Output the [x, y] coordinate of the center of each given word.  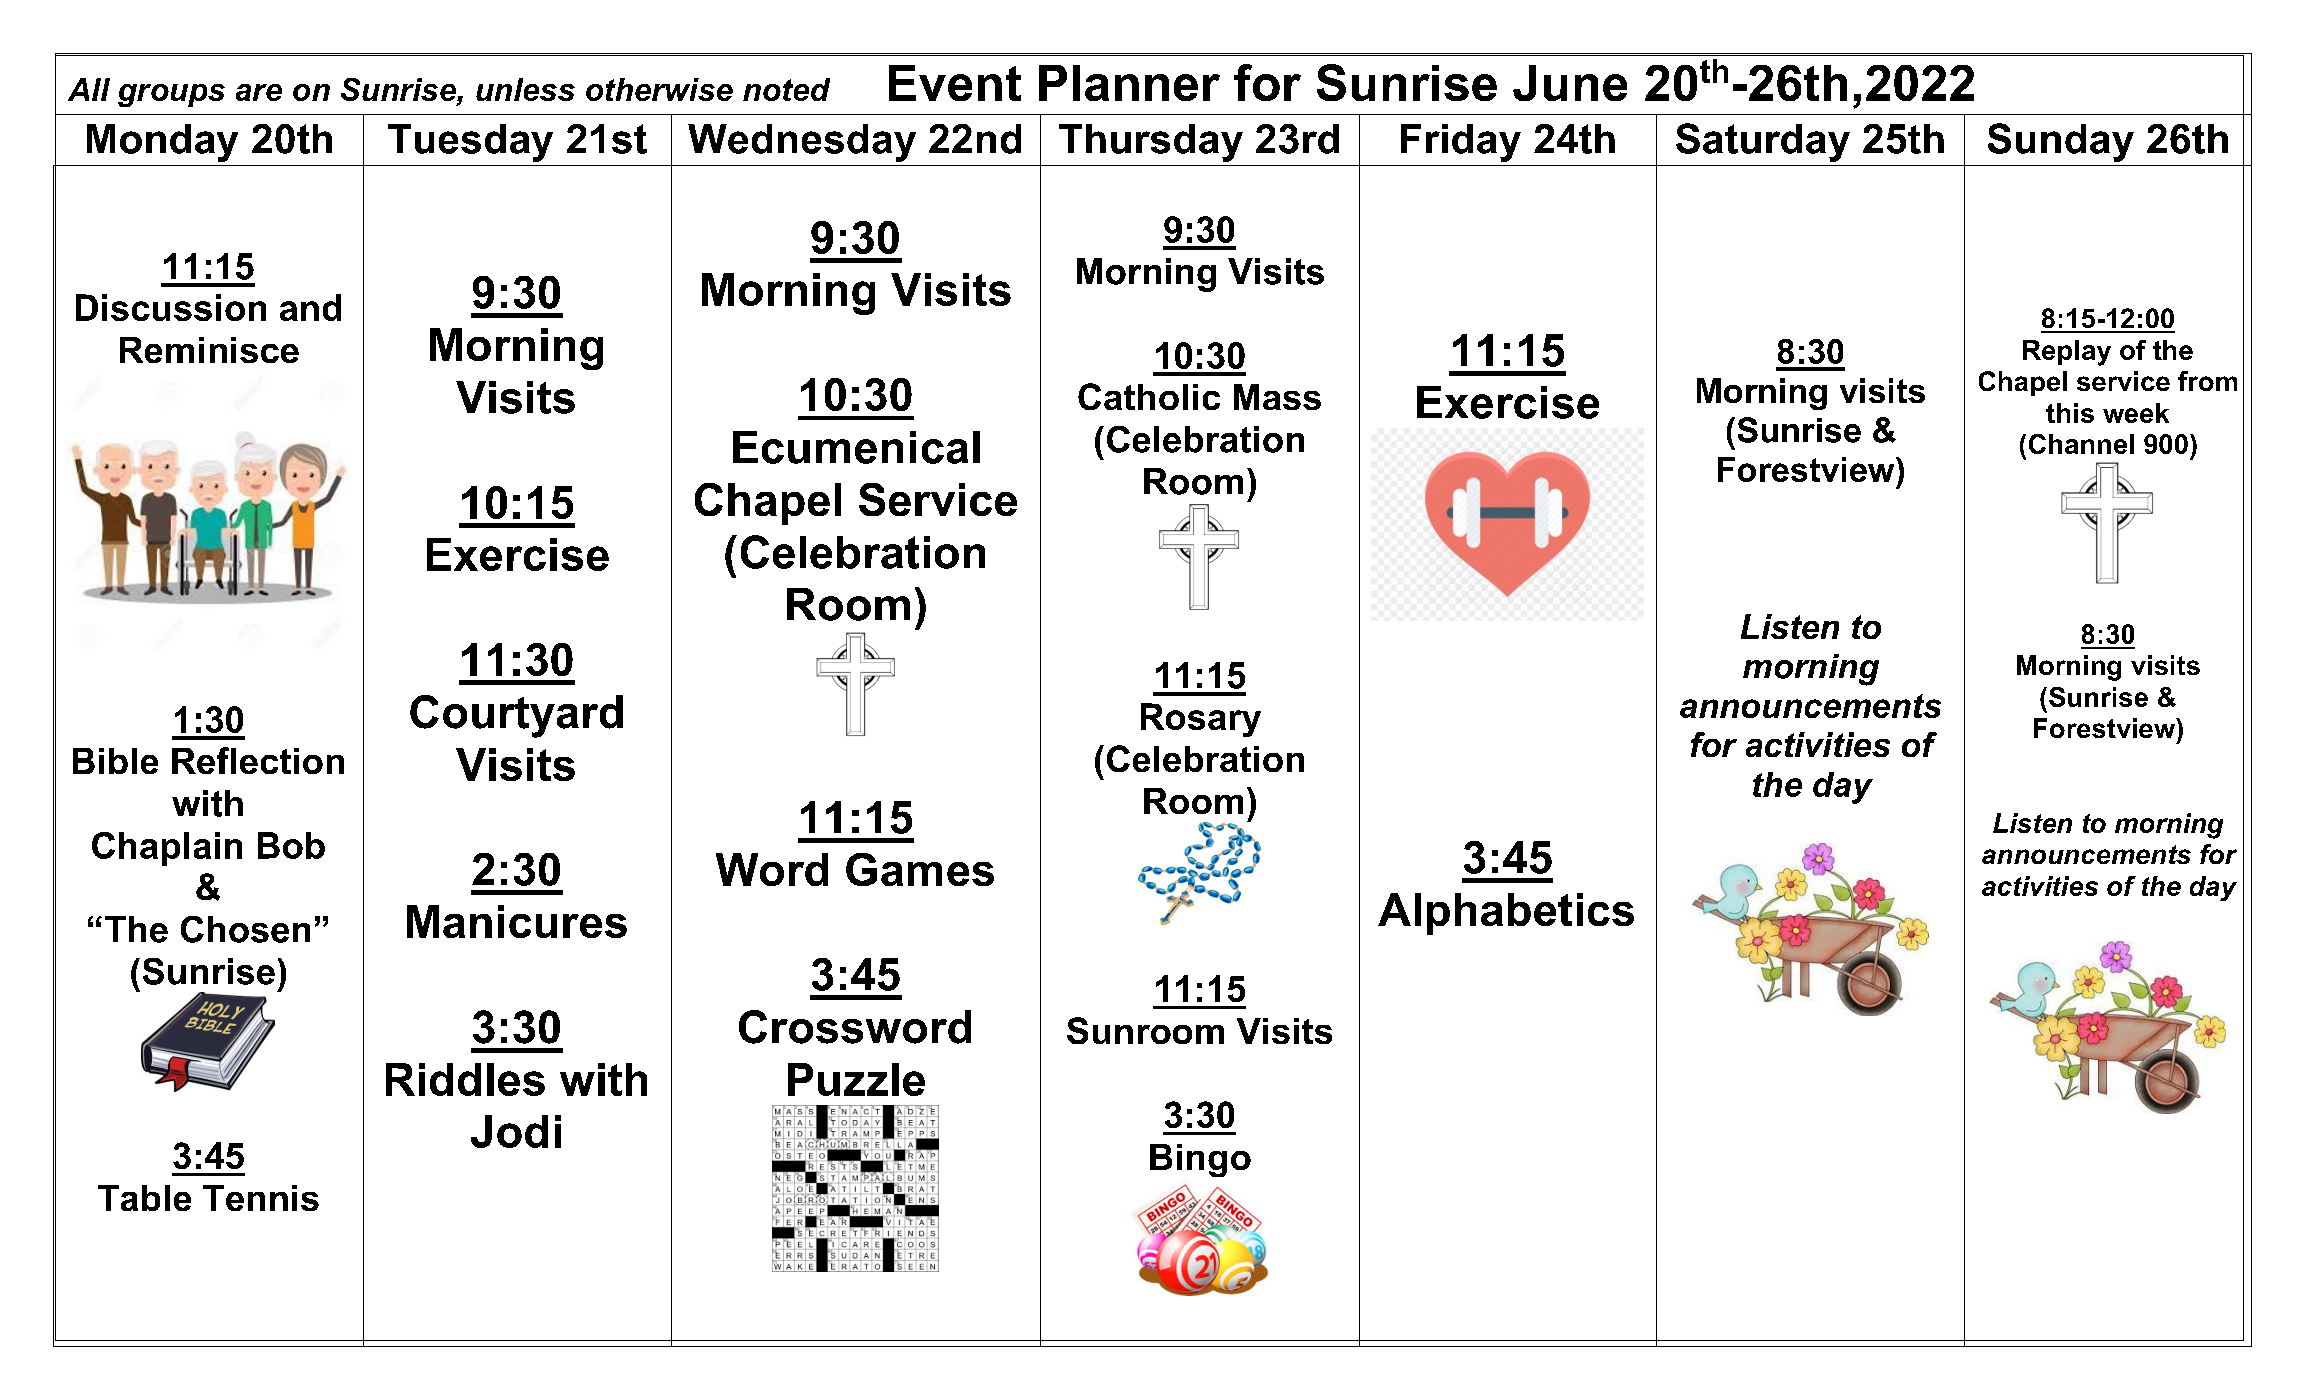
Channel [2081, 444]
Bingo [1200, 1160]
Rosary [1201, 720]
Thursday [1151, 143]
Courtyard [516, 716]
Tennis [261, 1198]
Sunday [2061, 142]
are [259, 92]
